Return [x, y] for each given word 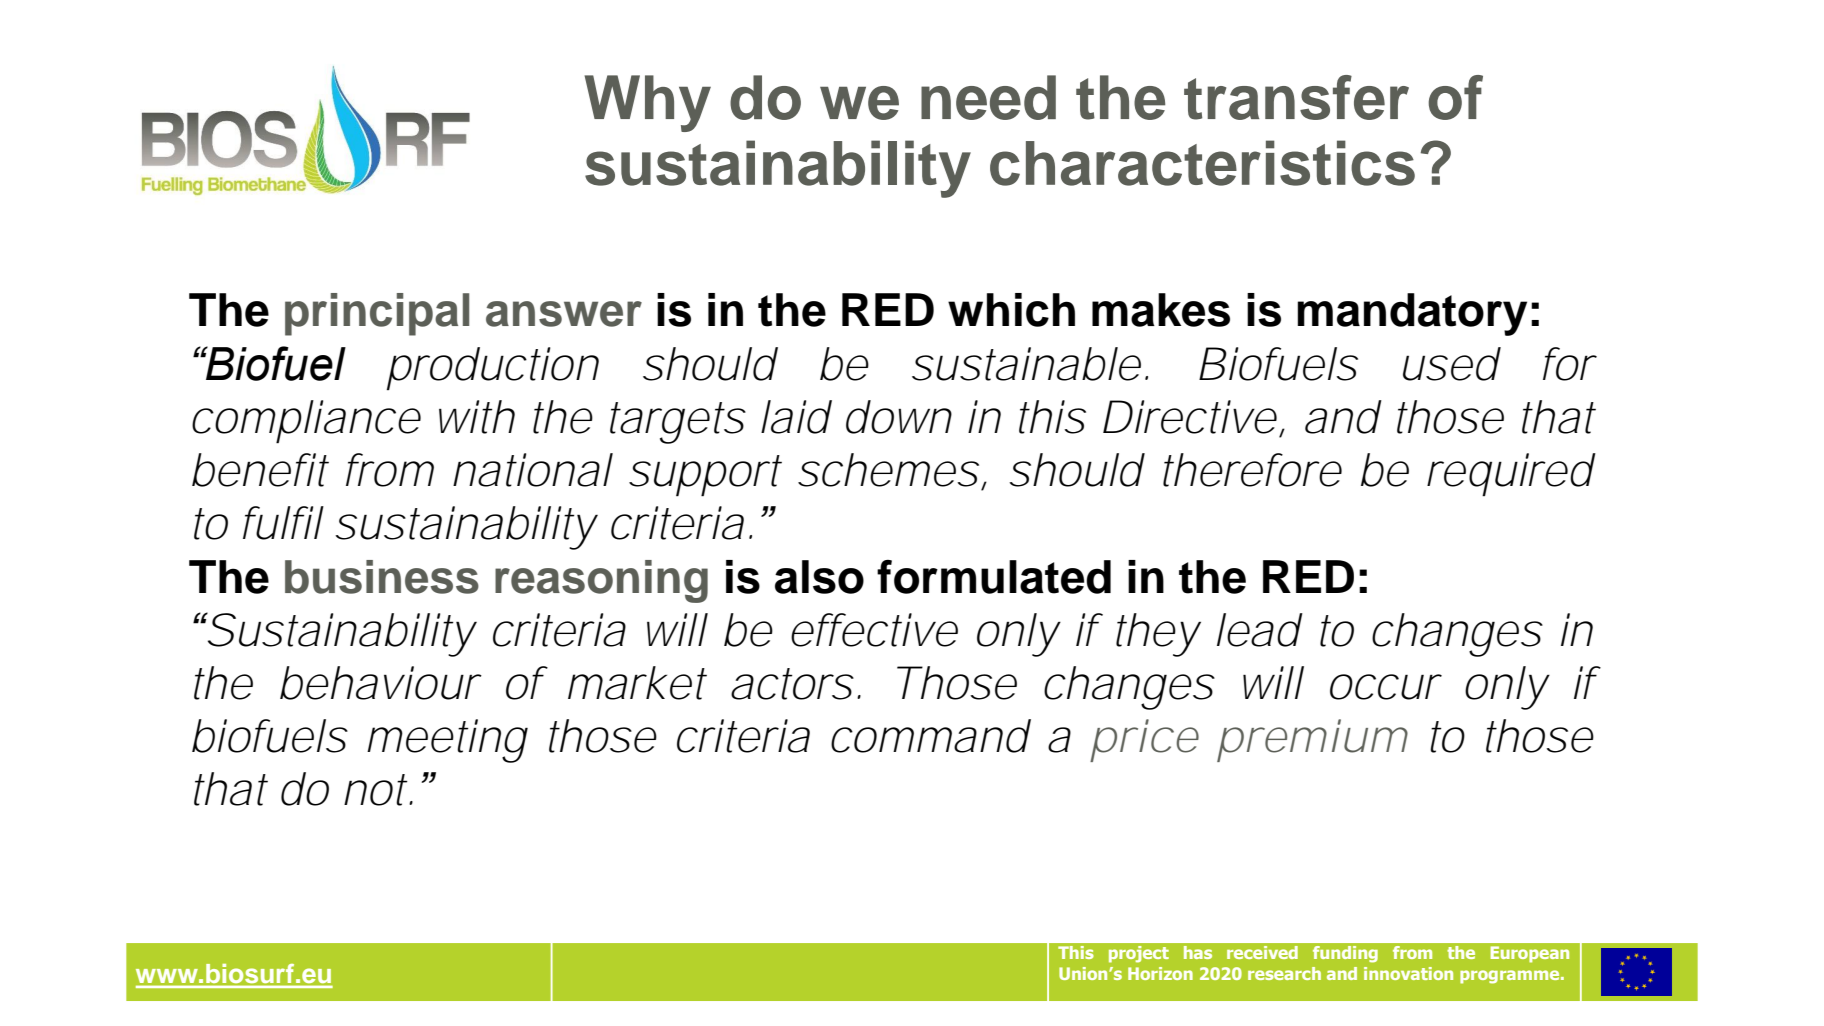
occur [1386, 687]
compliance [306, 422]
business [382, 577]
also [819, 577]
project [1139, 954]
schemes [888, 470]
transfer [1296, 97]
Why [648, 103]
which [1011, 310]
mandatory [1412, 314]
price [1144, 740]
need [988, 97]
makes [1161, 310]
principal [377, 314]
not [378, 790]
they [1158, 635]
